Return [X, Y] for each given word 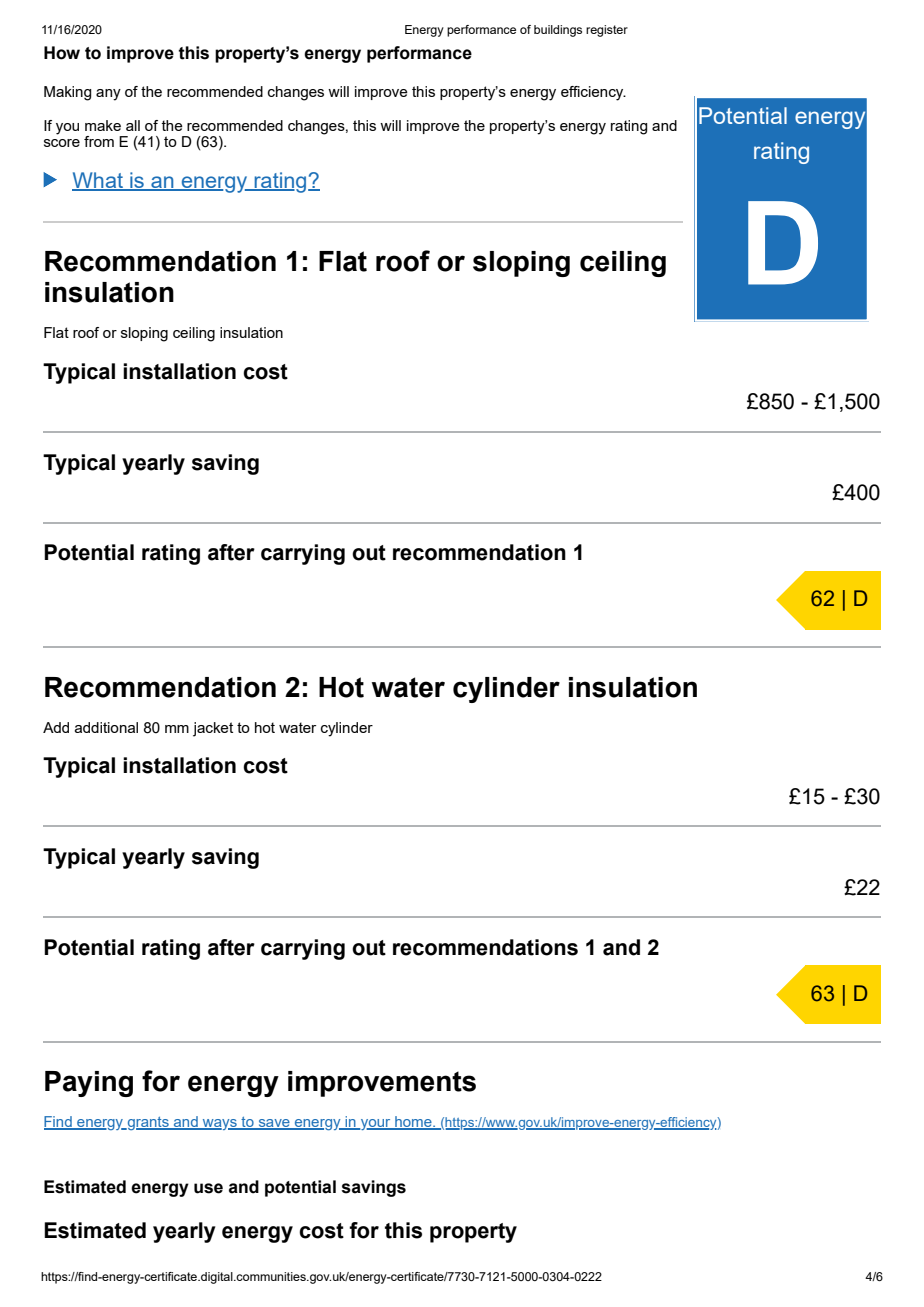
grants [148, 1123]
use [208, 1188]
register [607, 31]
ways [220, 1124]
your [376, 1124]
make [103, 125]
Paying [89, 1084]
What [98, 181]
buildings [558, 31]
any [108, 95]
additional [106, 727]
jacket [213, 729]
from [99, 141]
